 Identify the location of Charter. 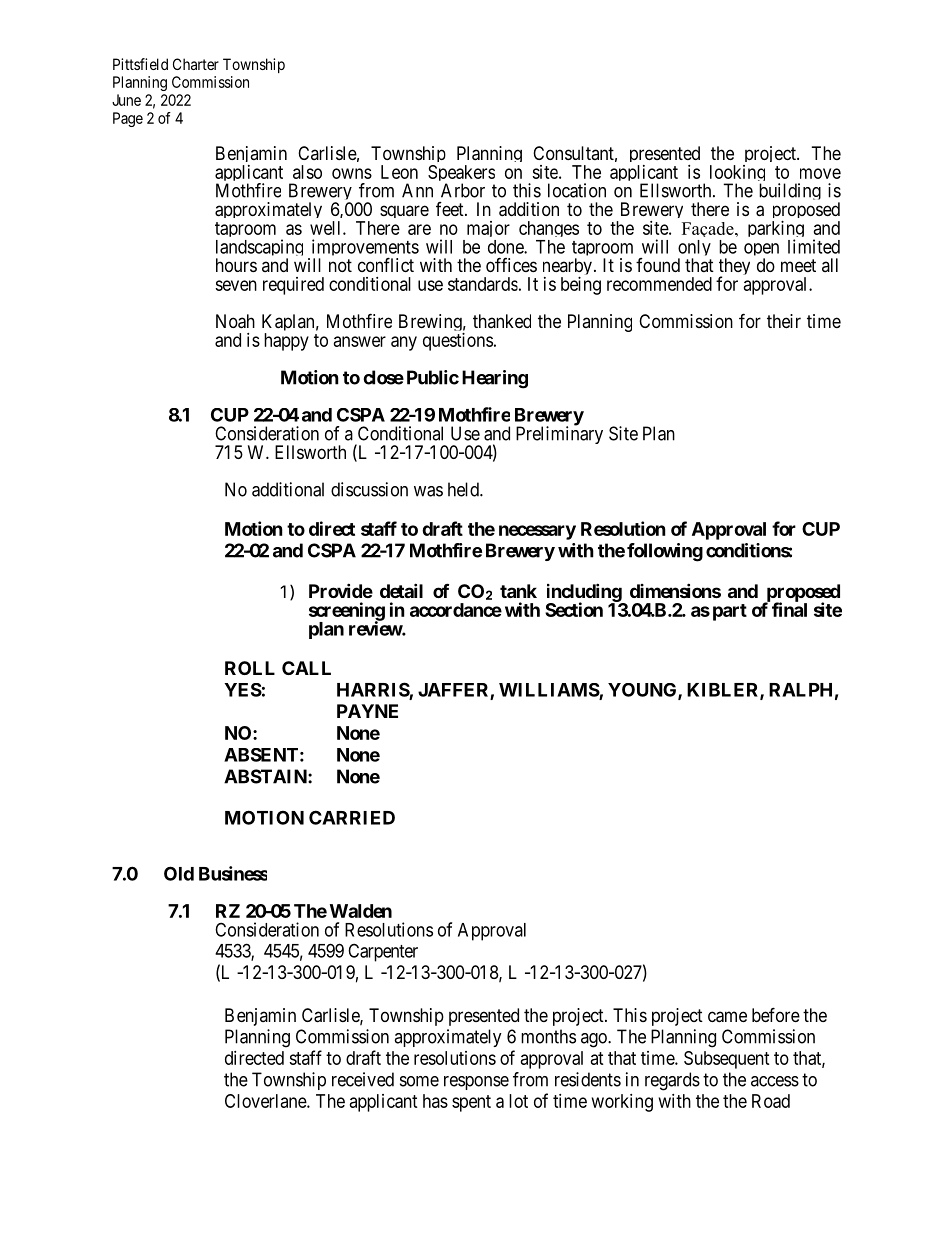
(196, 64).
